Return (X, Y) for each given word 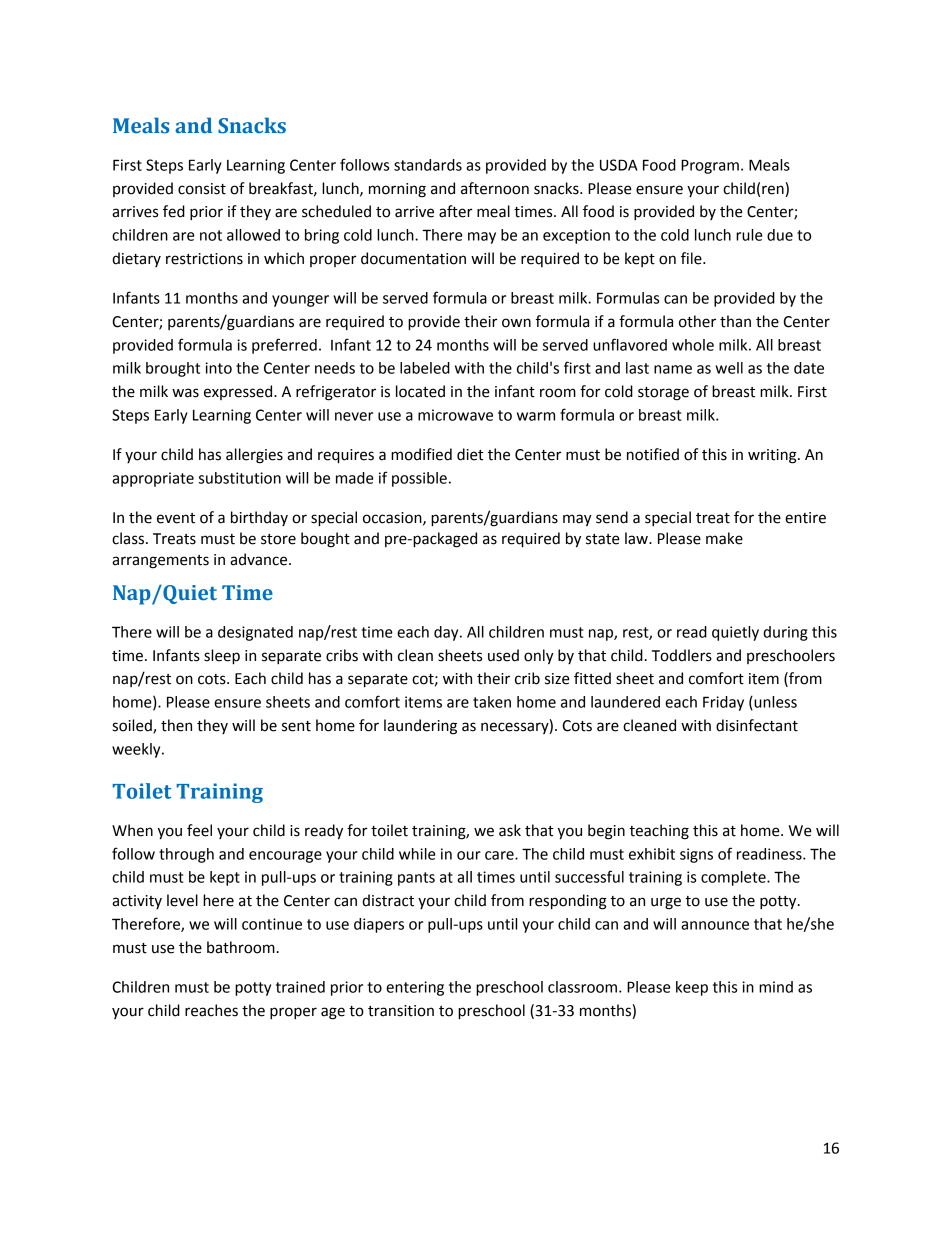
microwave (455, 415)
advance (260, 559)
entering (415, 988)
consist (202, 189)
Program (710, 166)
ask (510, 830)
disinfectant (757, 725)
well (729, 368)
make (724, 538)
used (503, 655)
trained (300, 987)
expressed (239, 392)
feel (199, 830)
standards (428, 165)
